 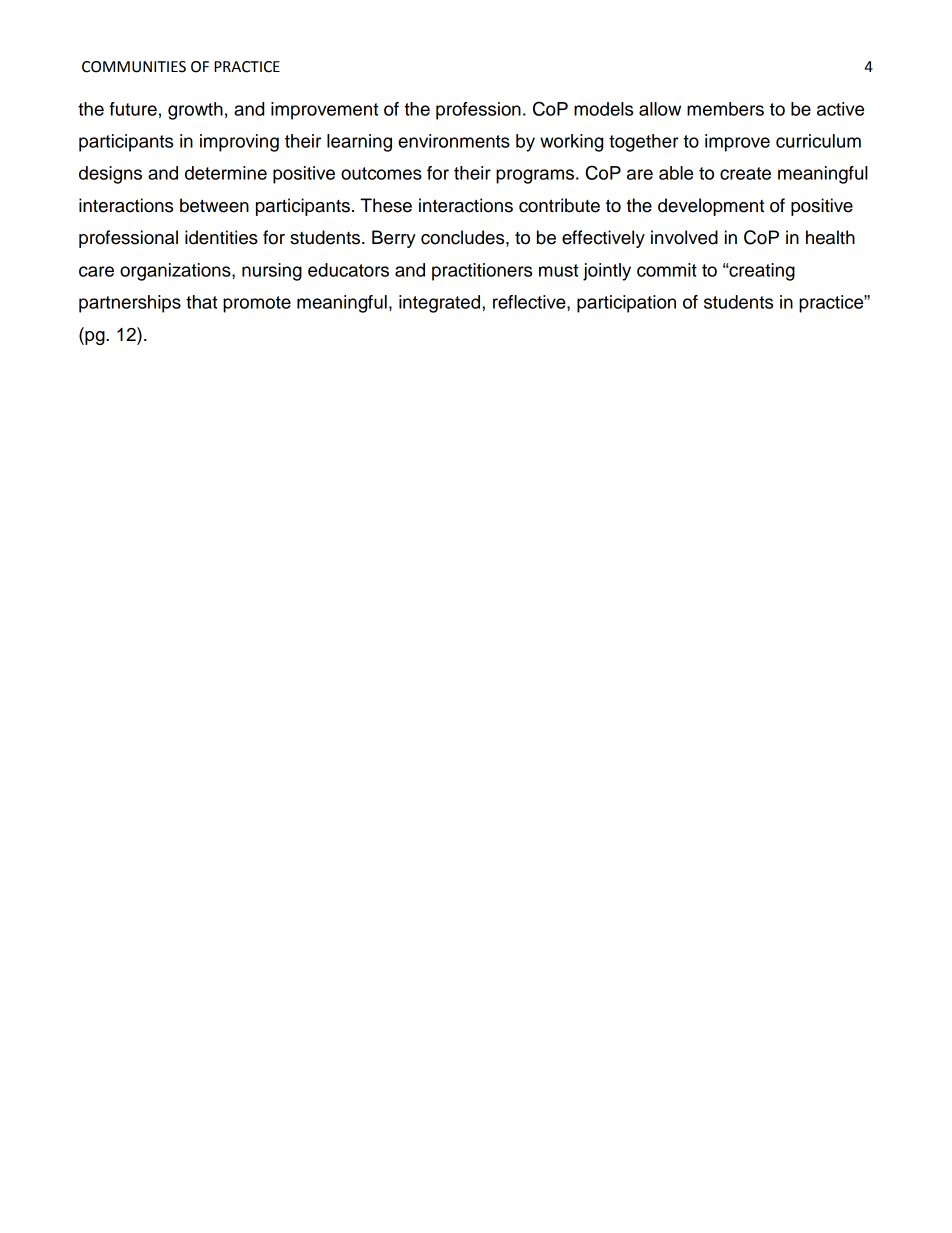 I want to click on that, so click(x=201, y=302).
